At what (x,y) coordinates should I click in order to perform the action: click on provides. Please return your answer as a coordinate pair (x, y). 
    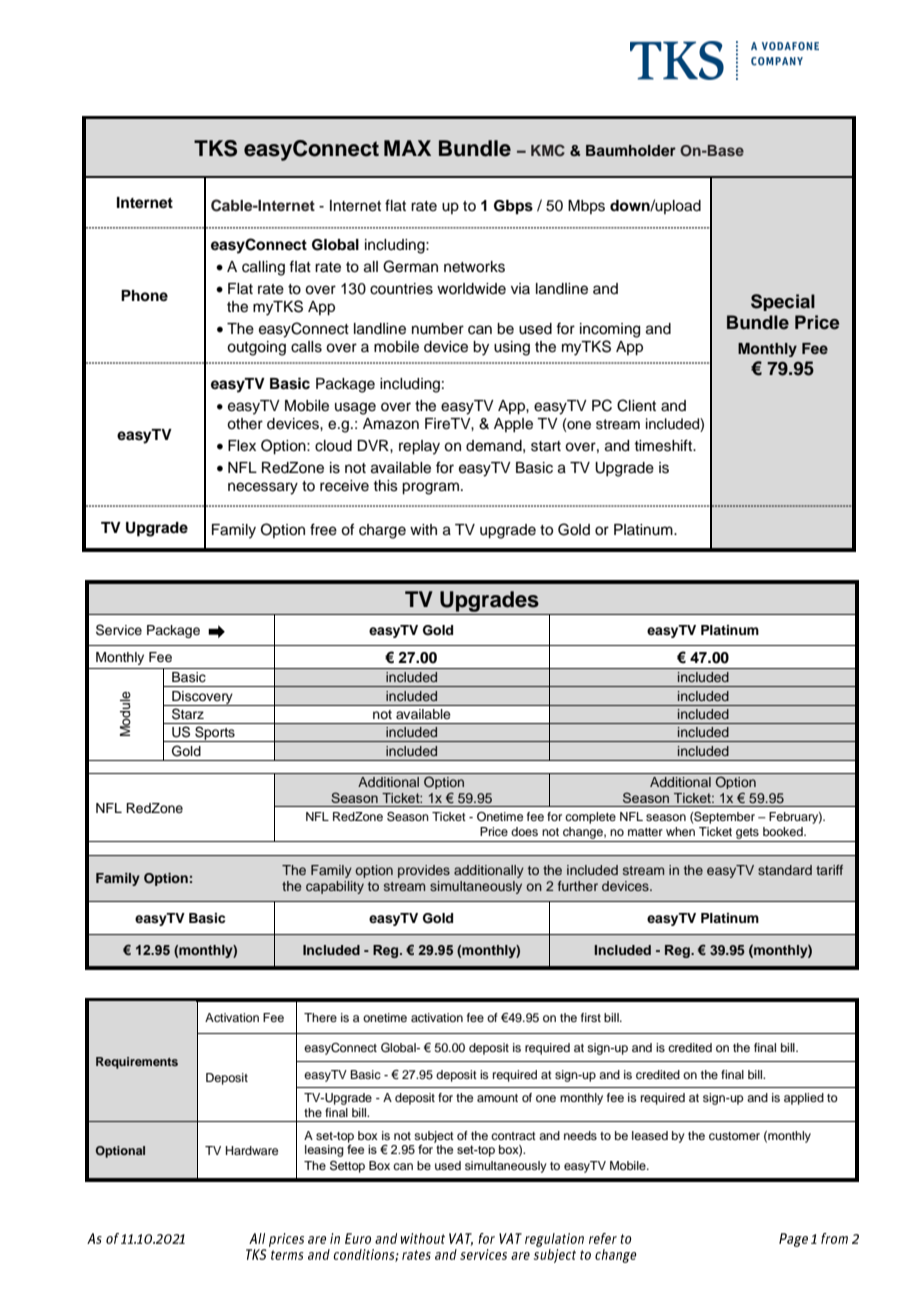
    Looking at the image, I should click on (424, 871).
